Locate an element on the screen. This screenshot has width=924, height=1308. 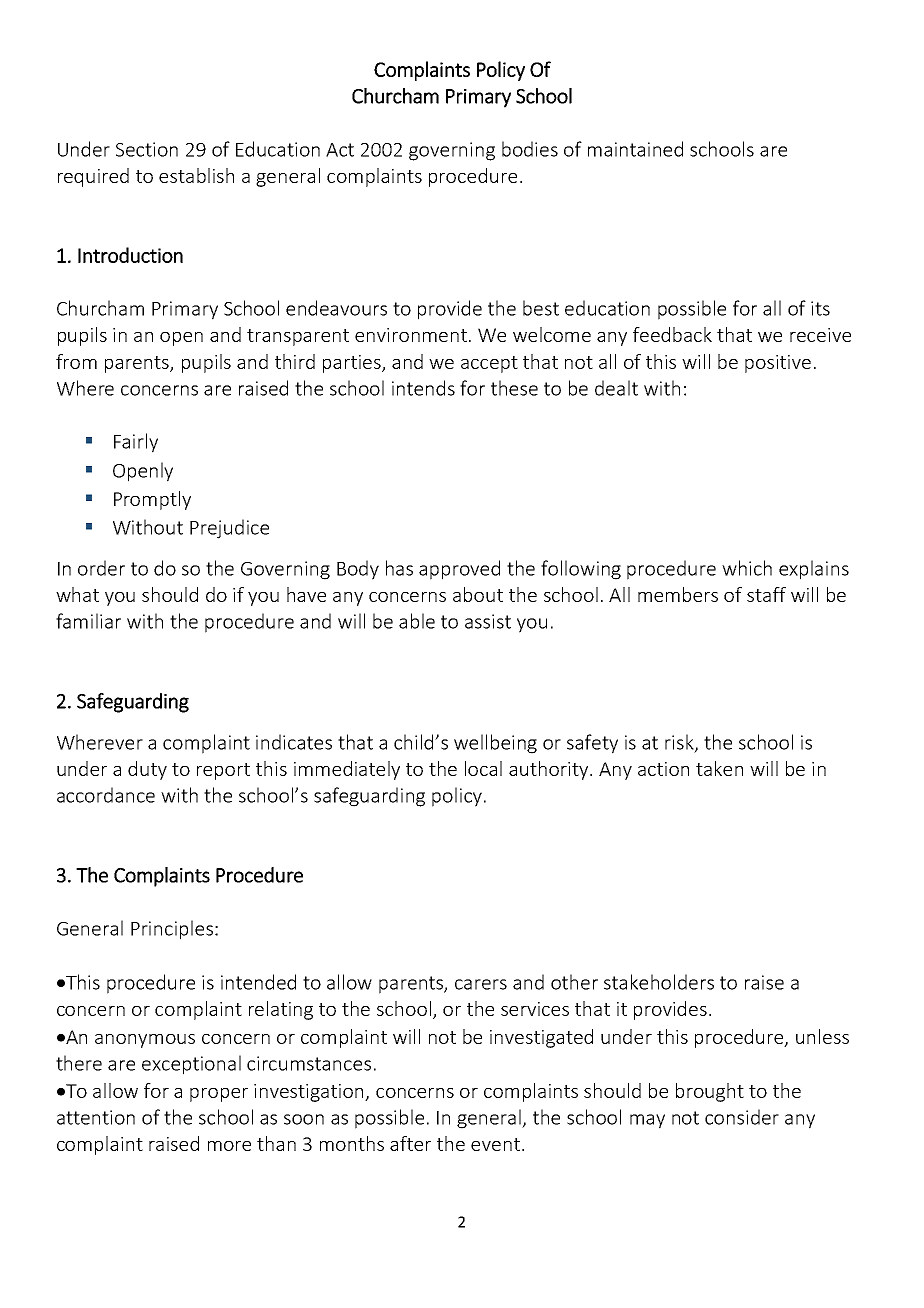
familiar is located at coordinates (88, 621).
